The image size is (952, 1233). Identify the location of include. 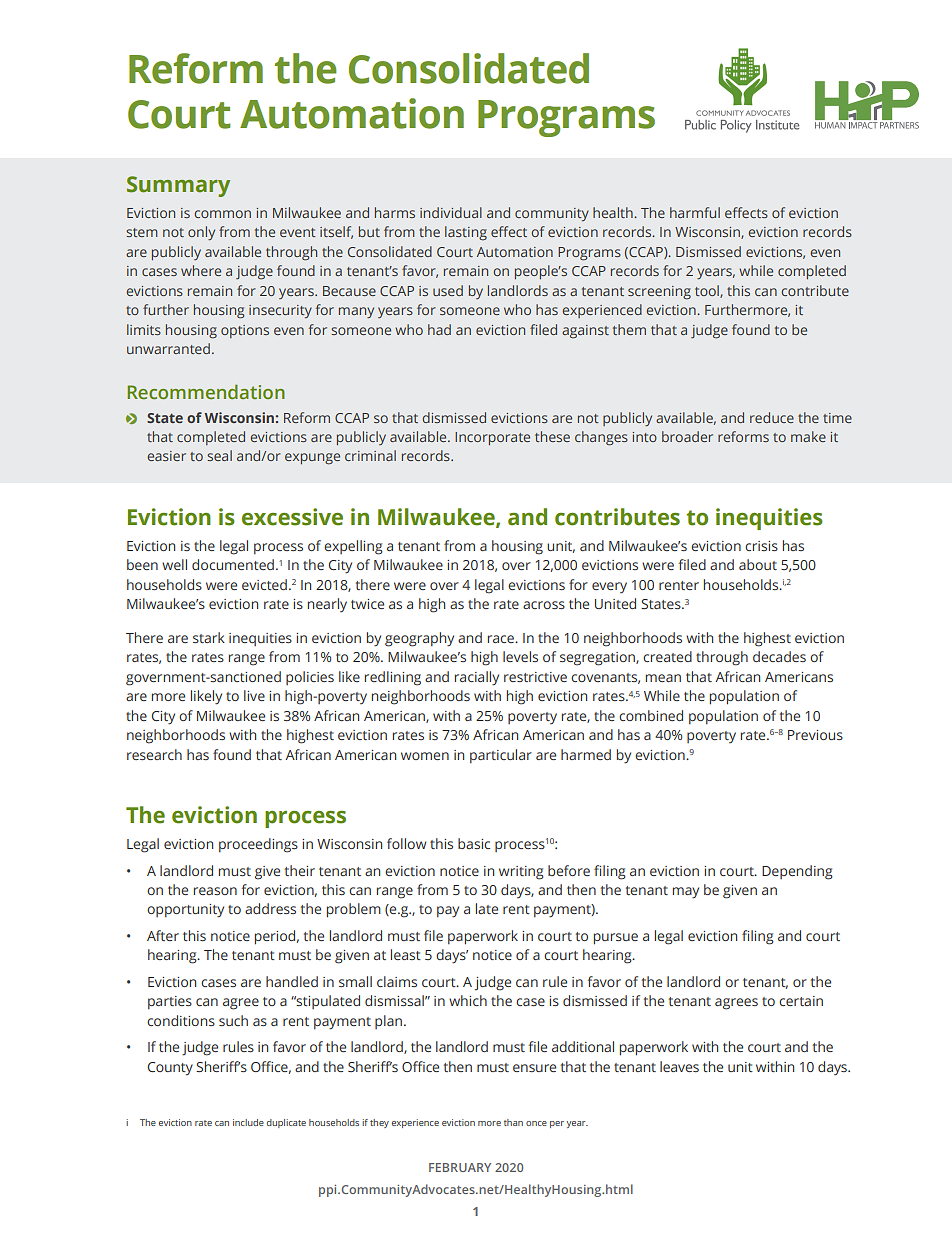
(248, 1122).
